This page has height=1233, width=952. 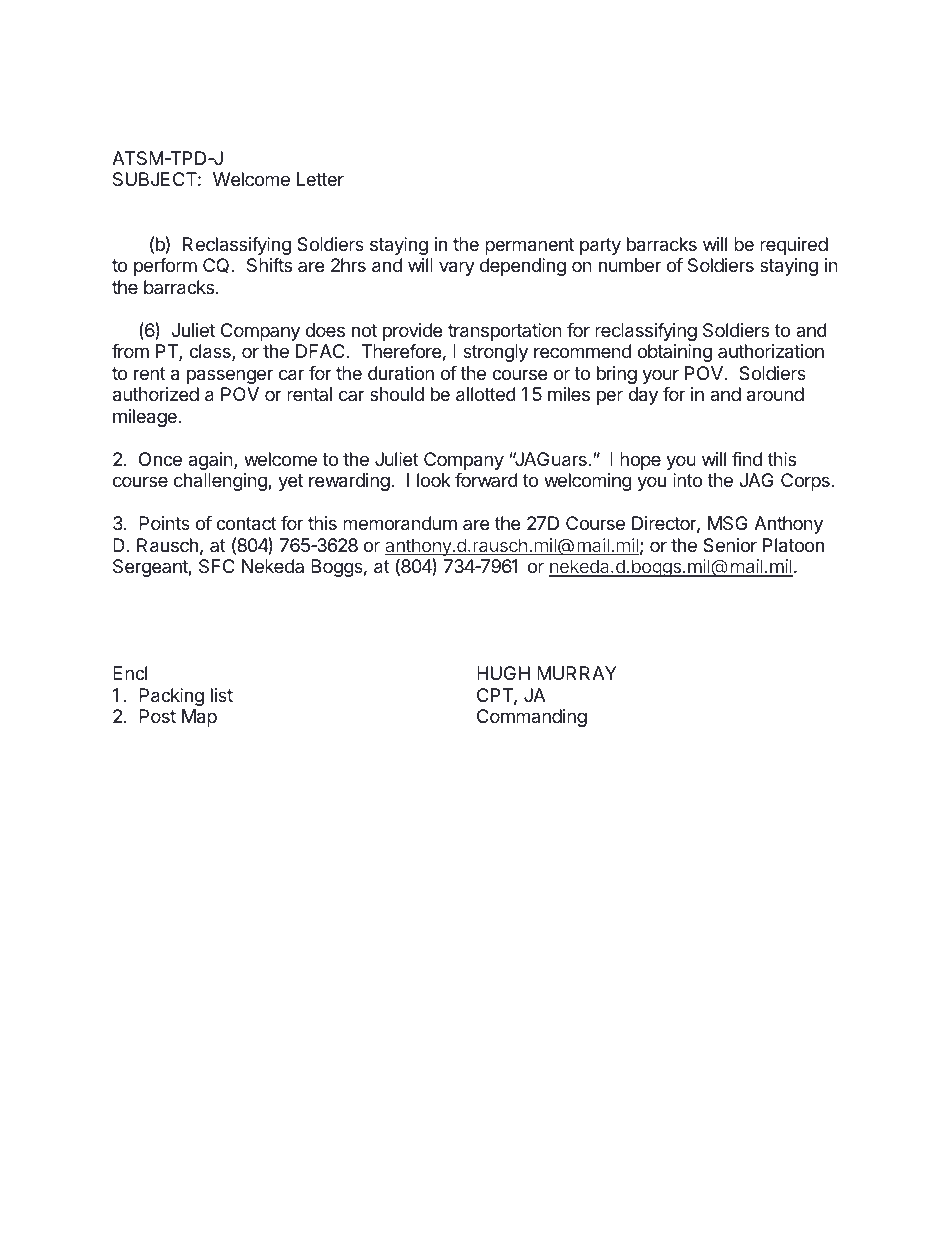 I want to click on MURRAY, so click(x=577, y=673).
